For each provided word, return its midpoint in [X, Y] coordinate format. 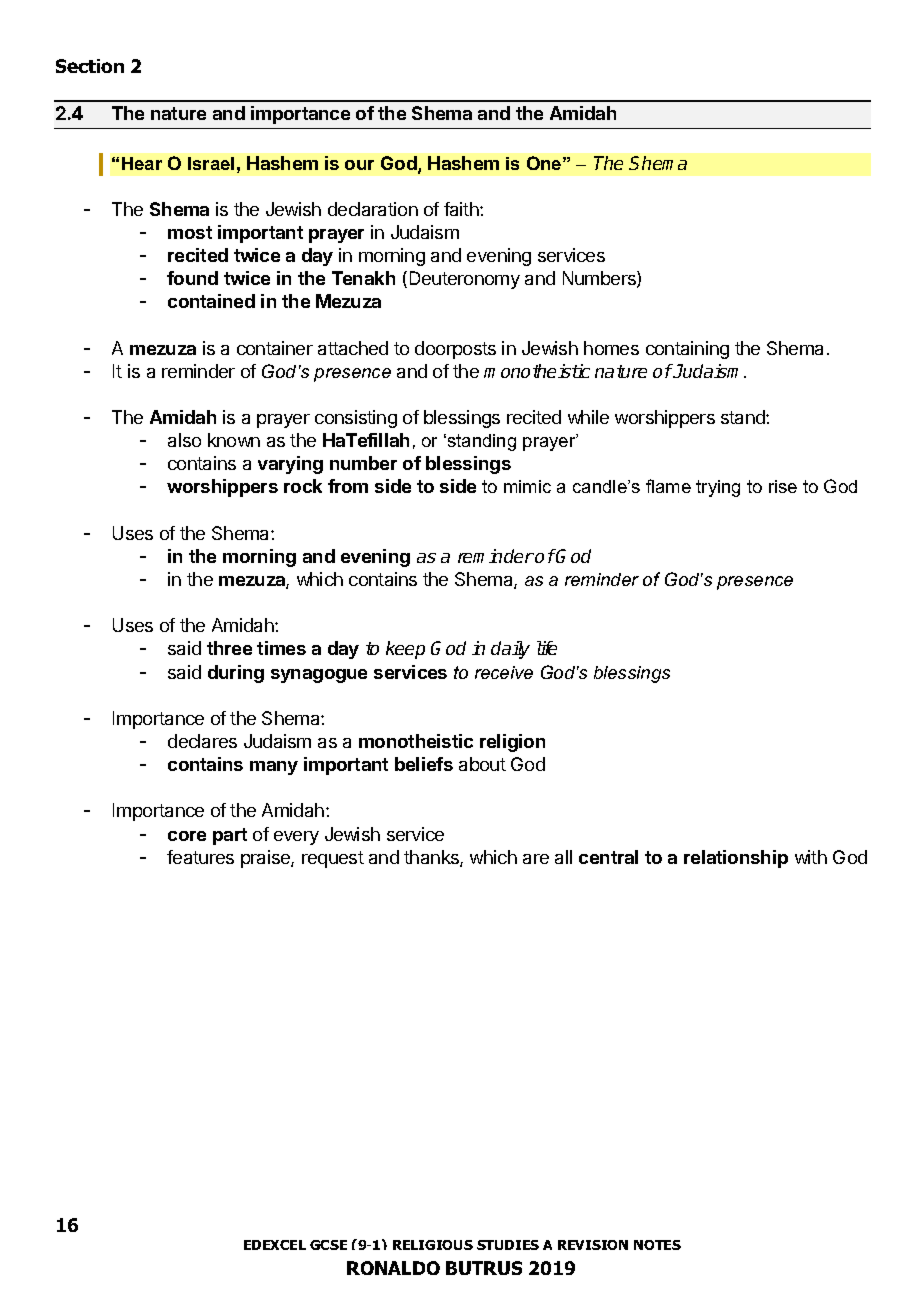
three [229, 648]
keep [405, 650]
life [547, 648]
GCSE [328, 1245]
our [359, 165]
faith [462, 209]
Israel [211, 163]
